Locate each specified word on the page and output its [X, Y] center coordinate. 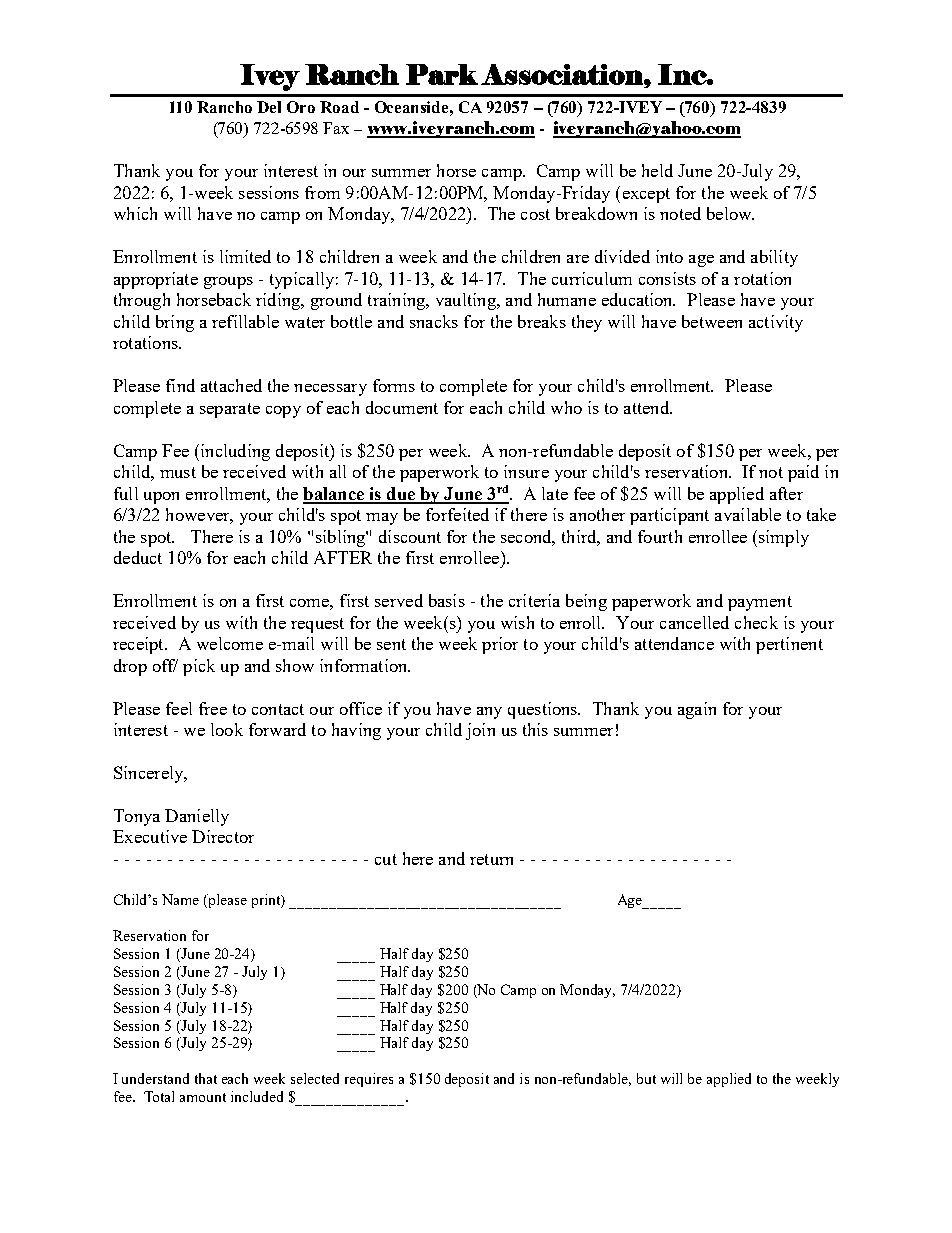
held [657, 170]
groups [228, 283]
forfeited [457, 514]
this [535, 729]
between [712, 321]
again [697, 710]
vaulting [467, 301]
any [489, 713]
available [748, 514]
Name [180, 899]
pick [199, 667]
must [178, 472]
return [491, 859]
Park [442, 74]
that [206, 1078]
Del [269, 107]
